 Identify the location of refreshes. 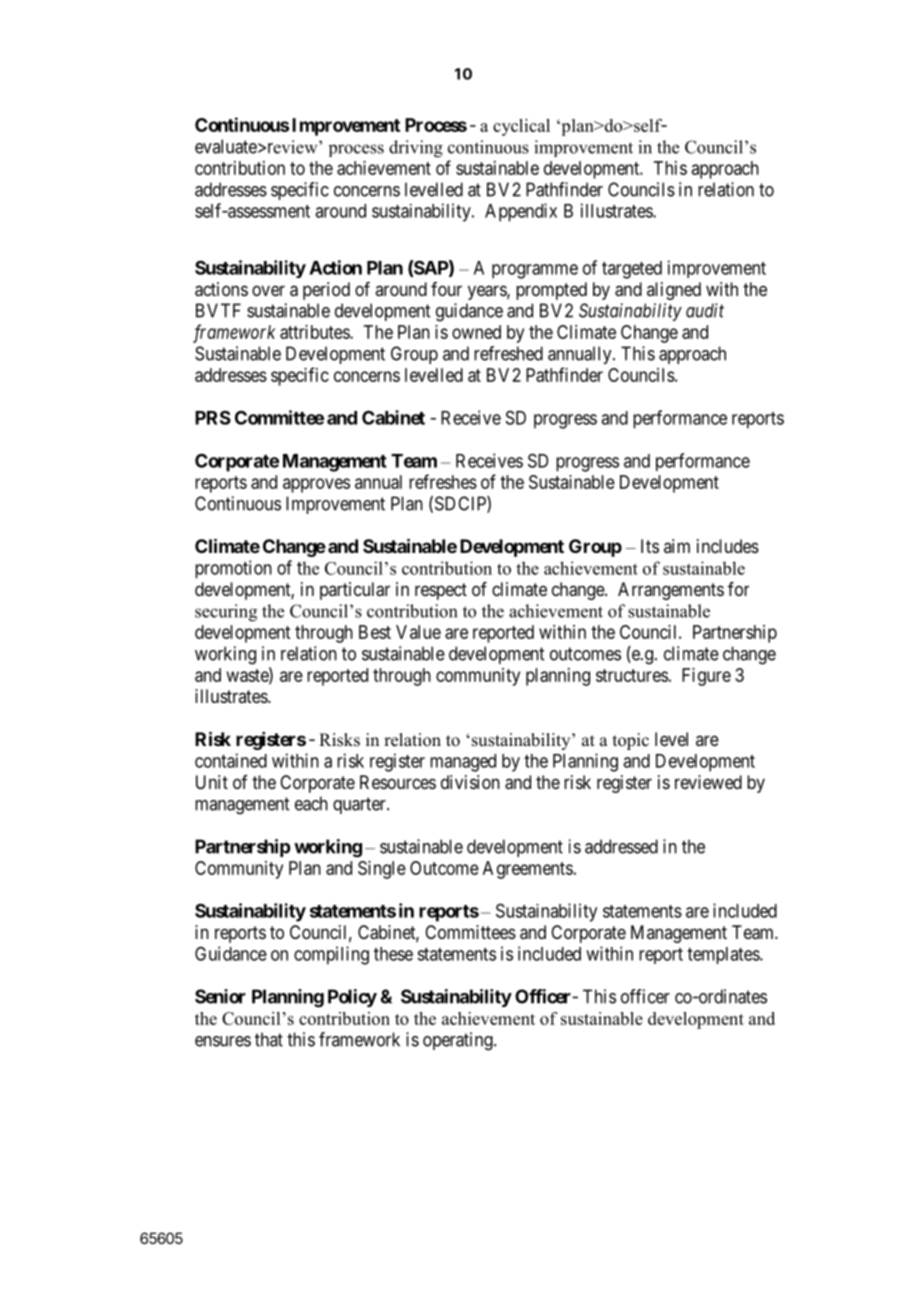
(443, 481).
